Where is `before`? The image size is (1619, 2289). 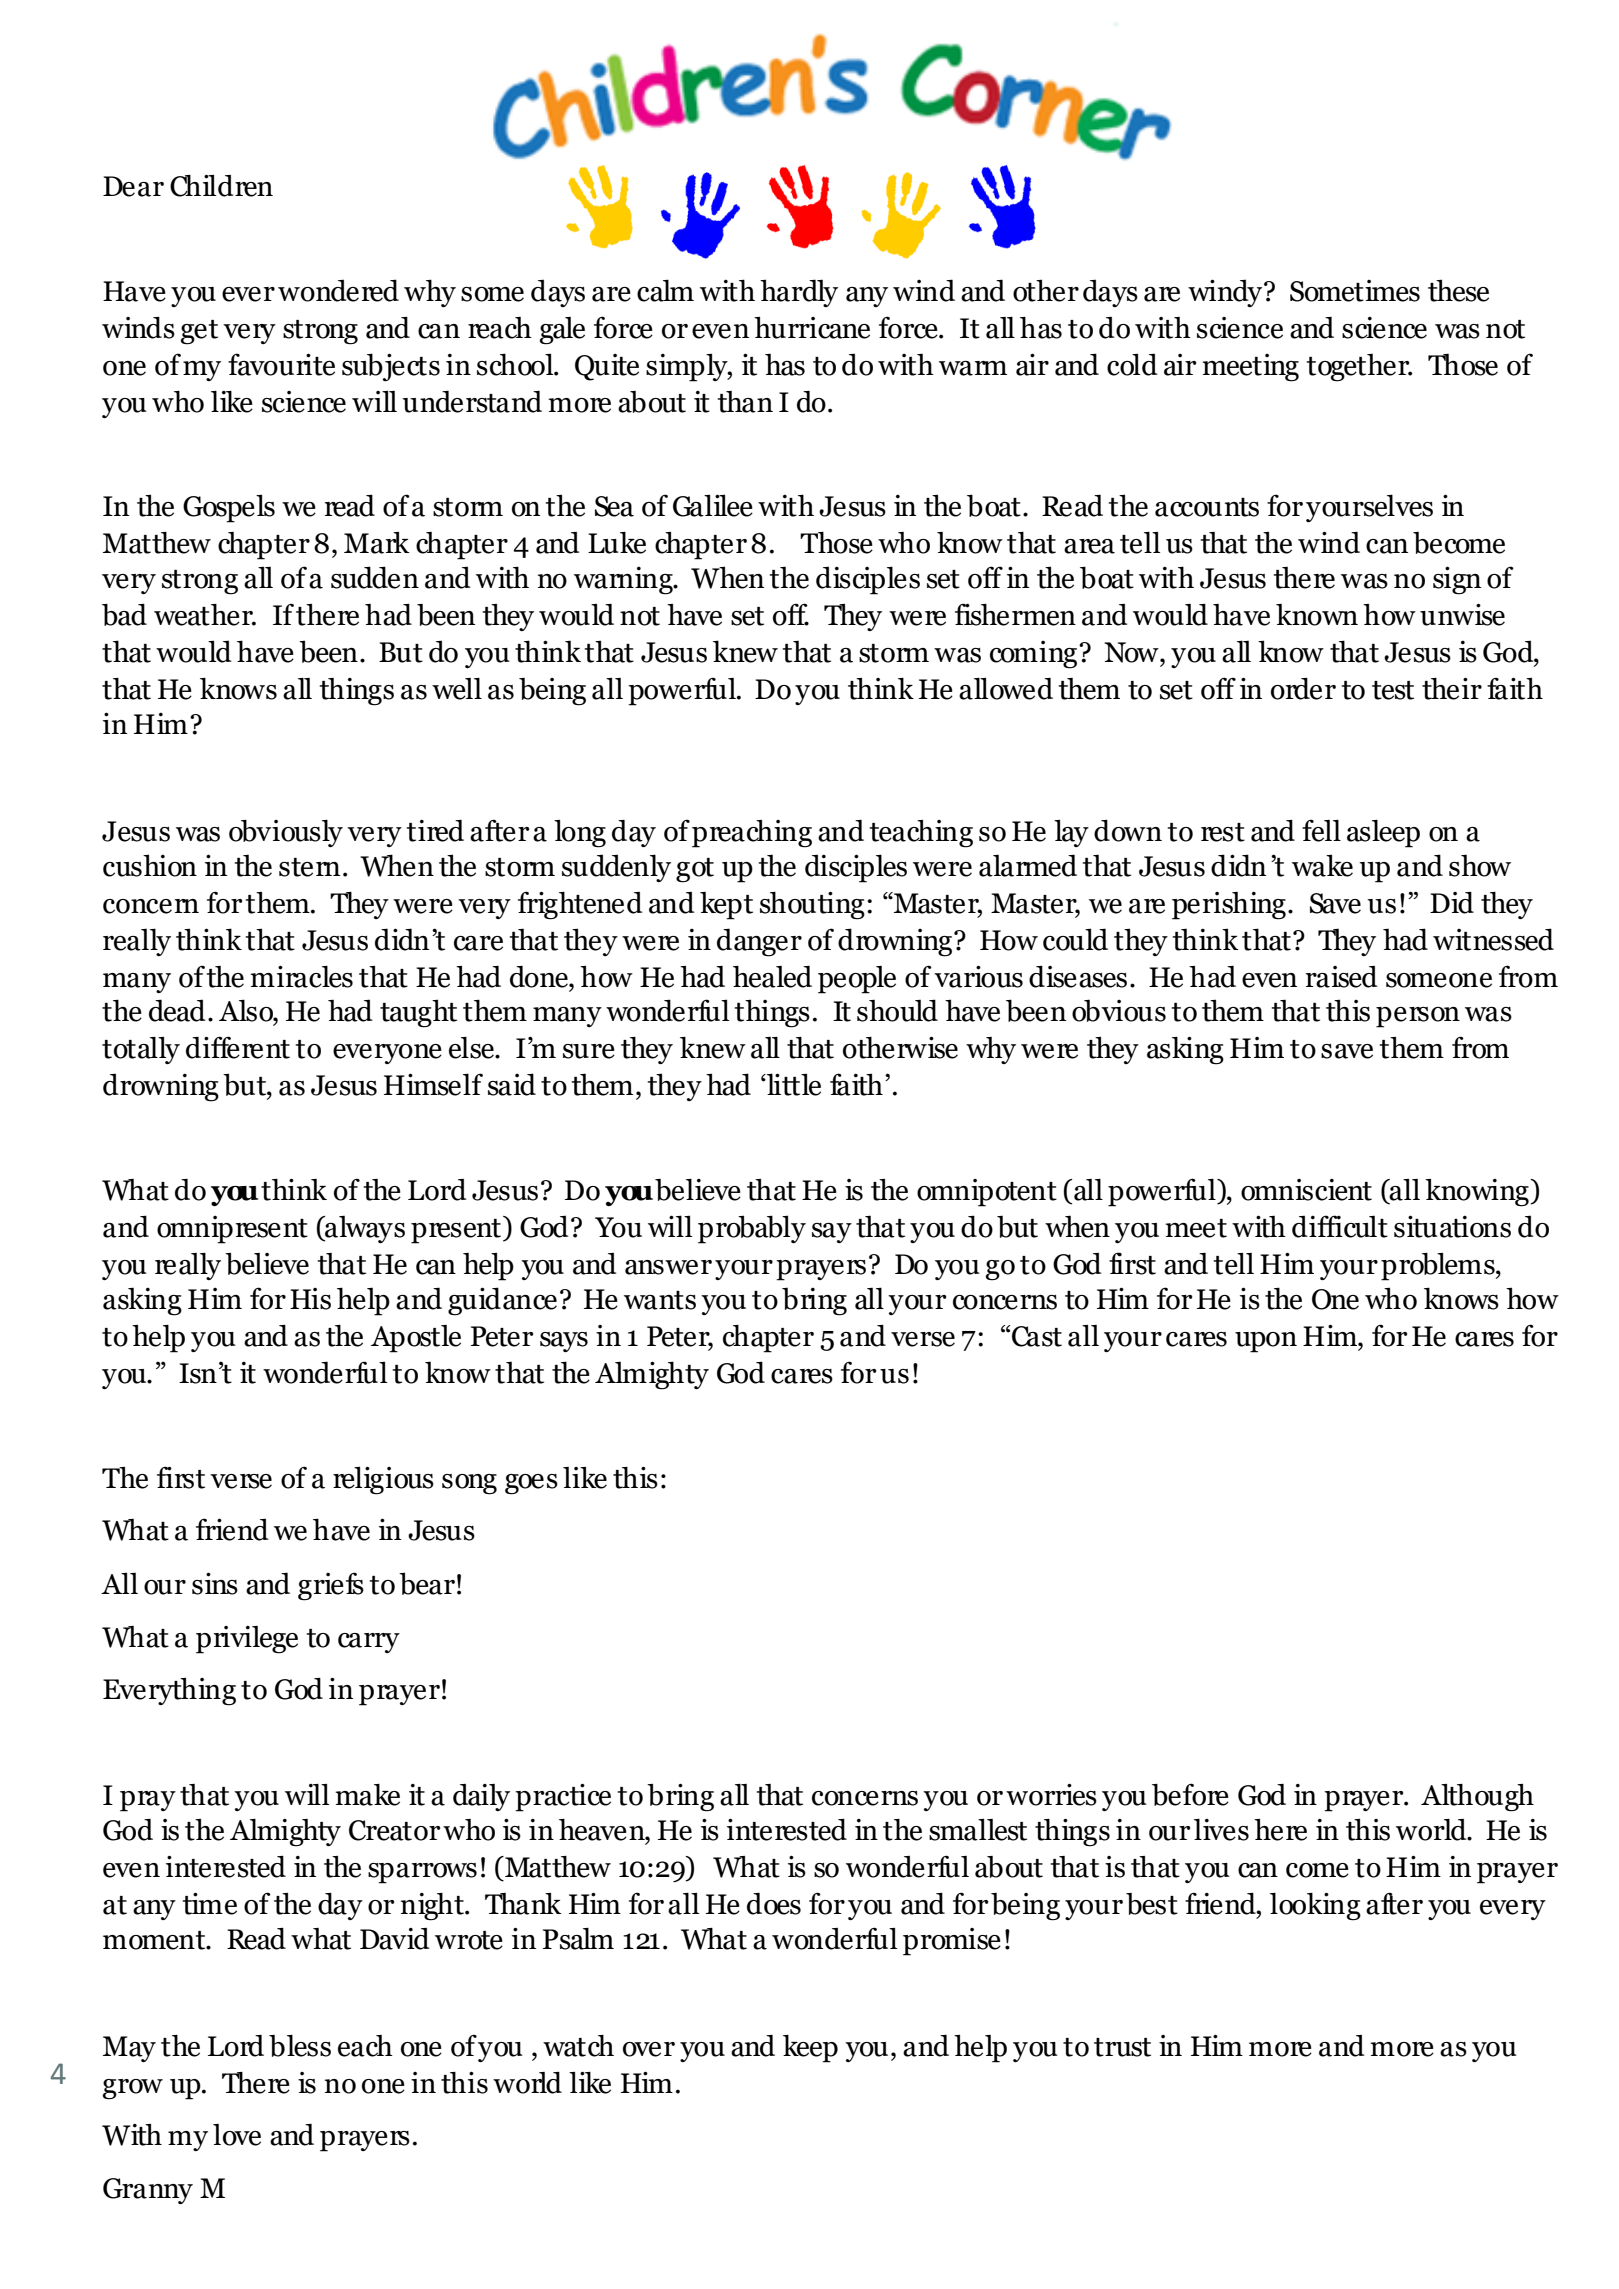 before is located at coordinates (1190, 1794).
